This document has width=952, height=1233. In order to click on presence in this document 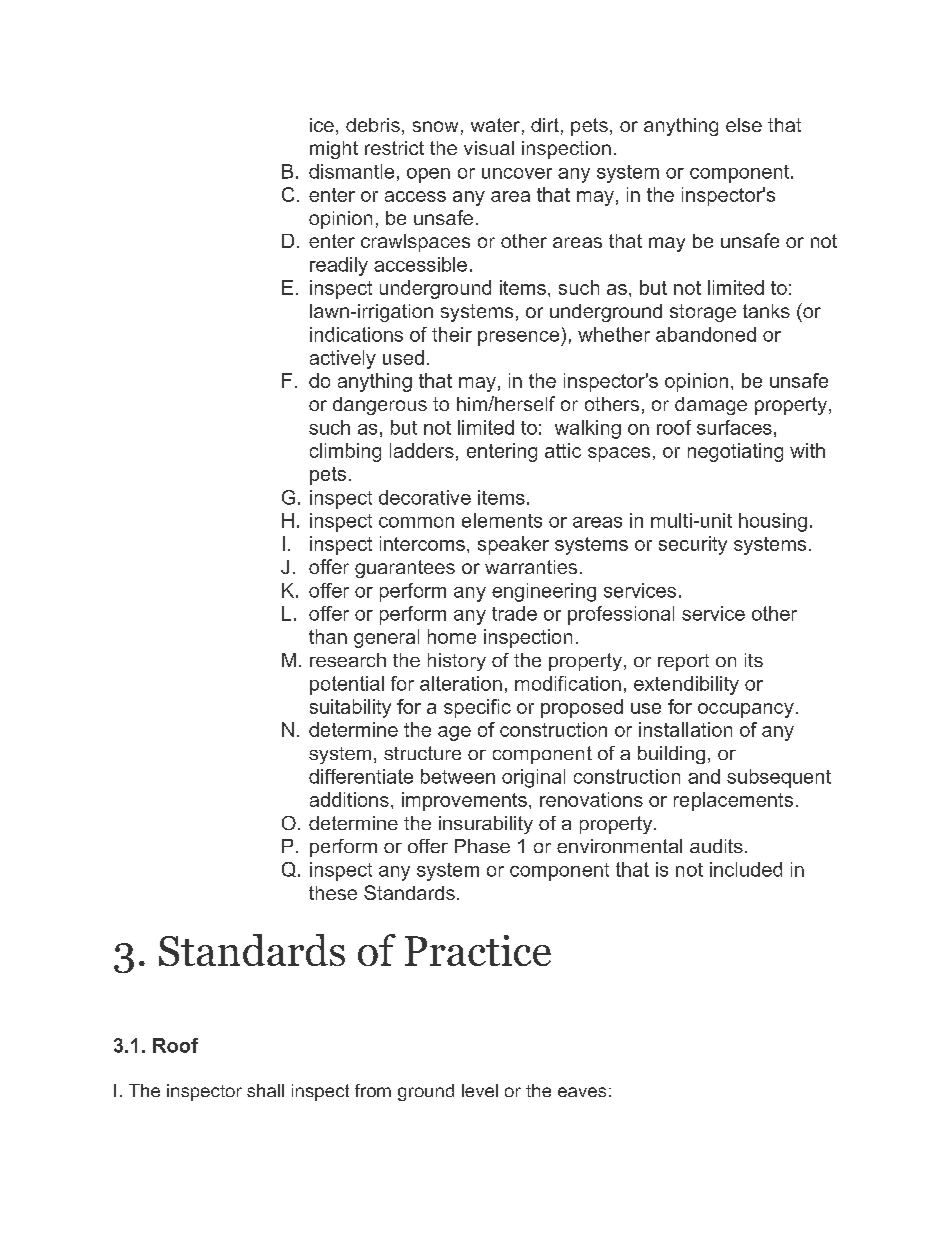, I will do `click(520, 338)`.
